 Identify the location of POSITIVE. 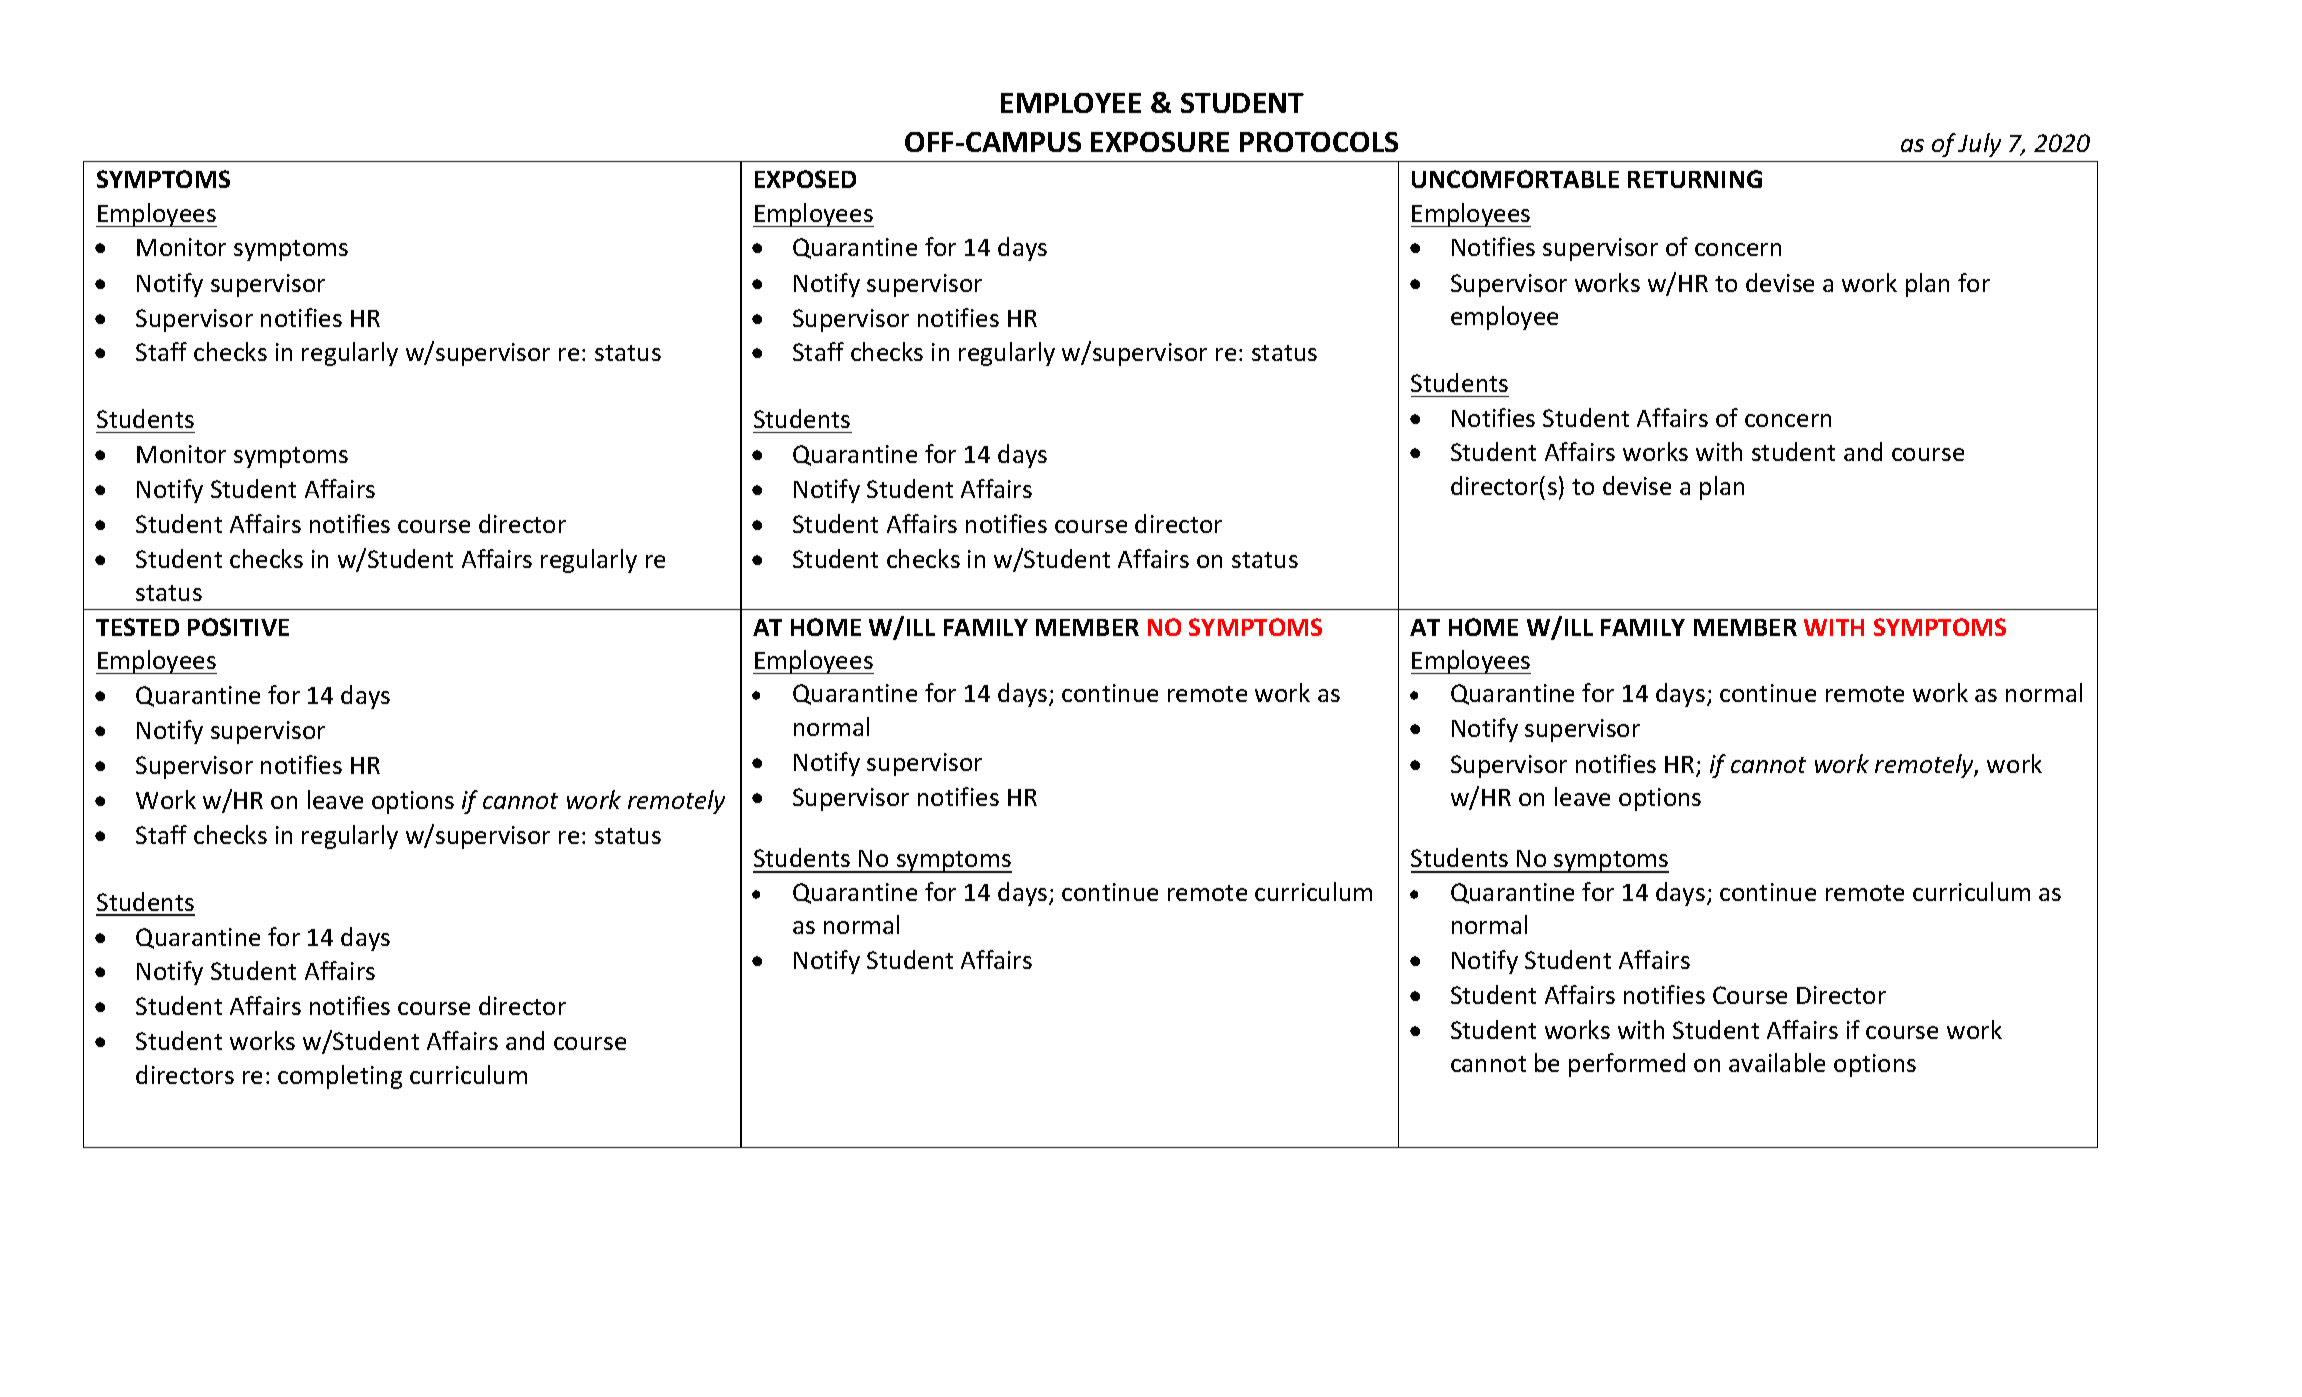
(238, 627).
